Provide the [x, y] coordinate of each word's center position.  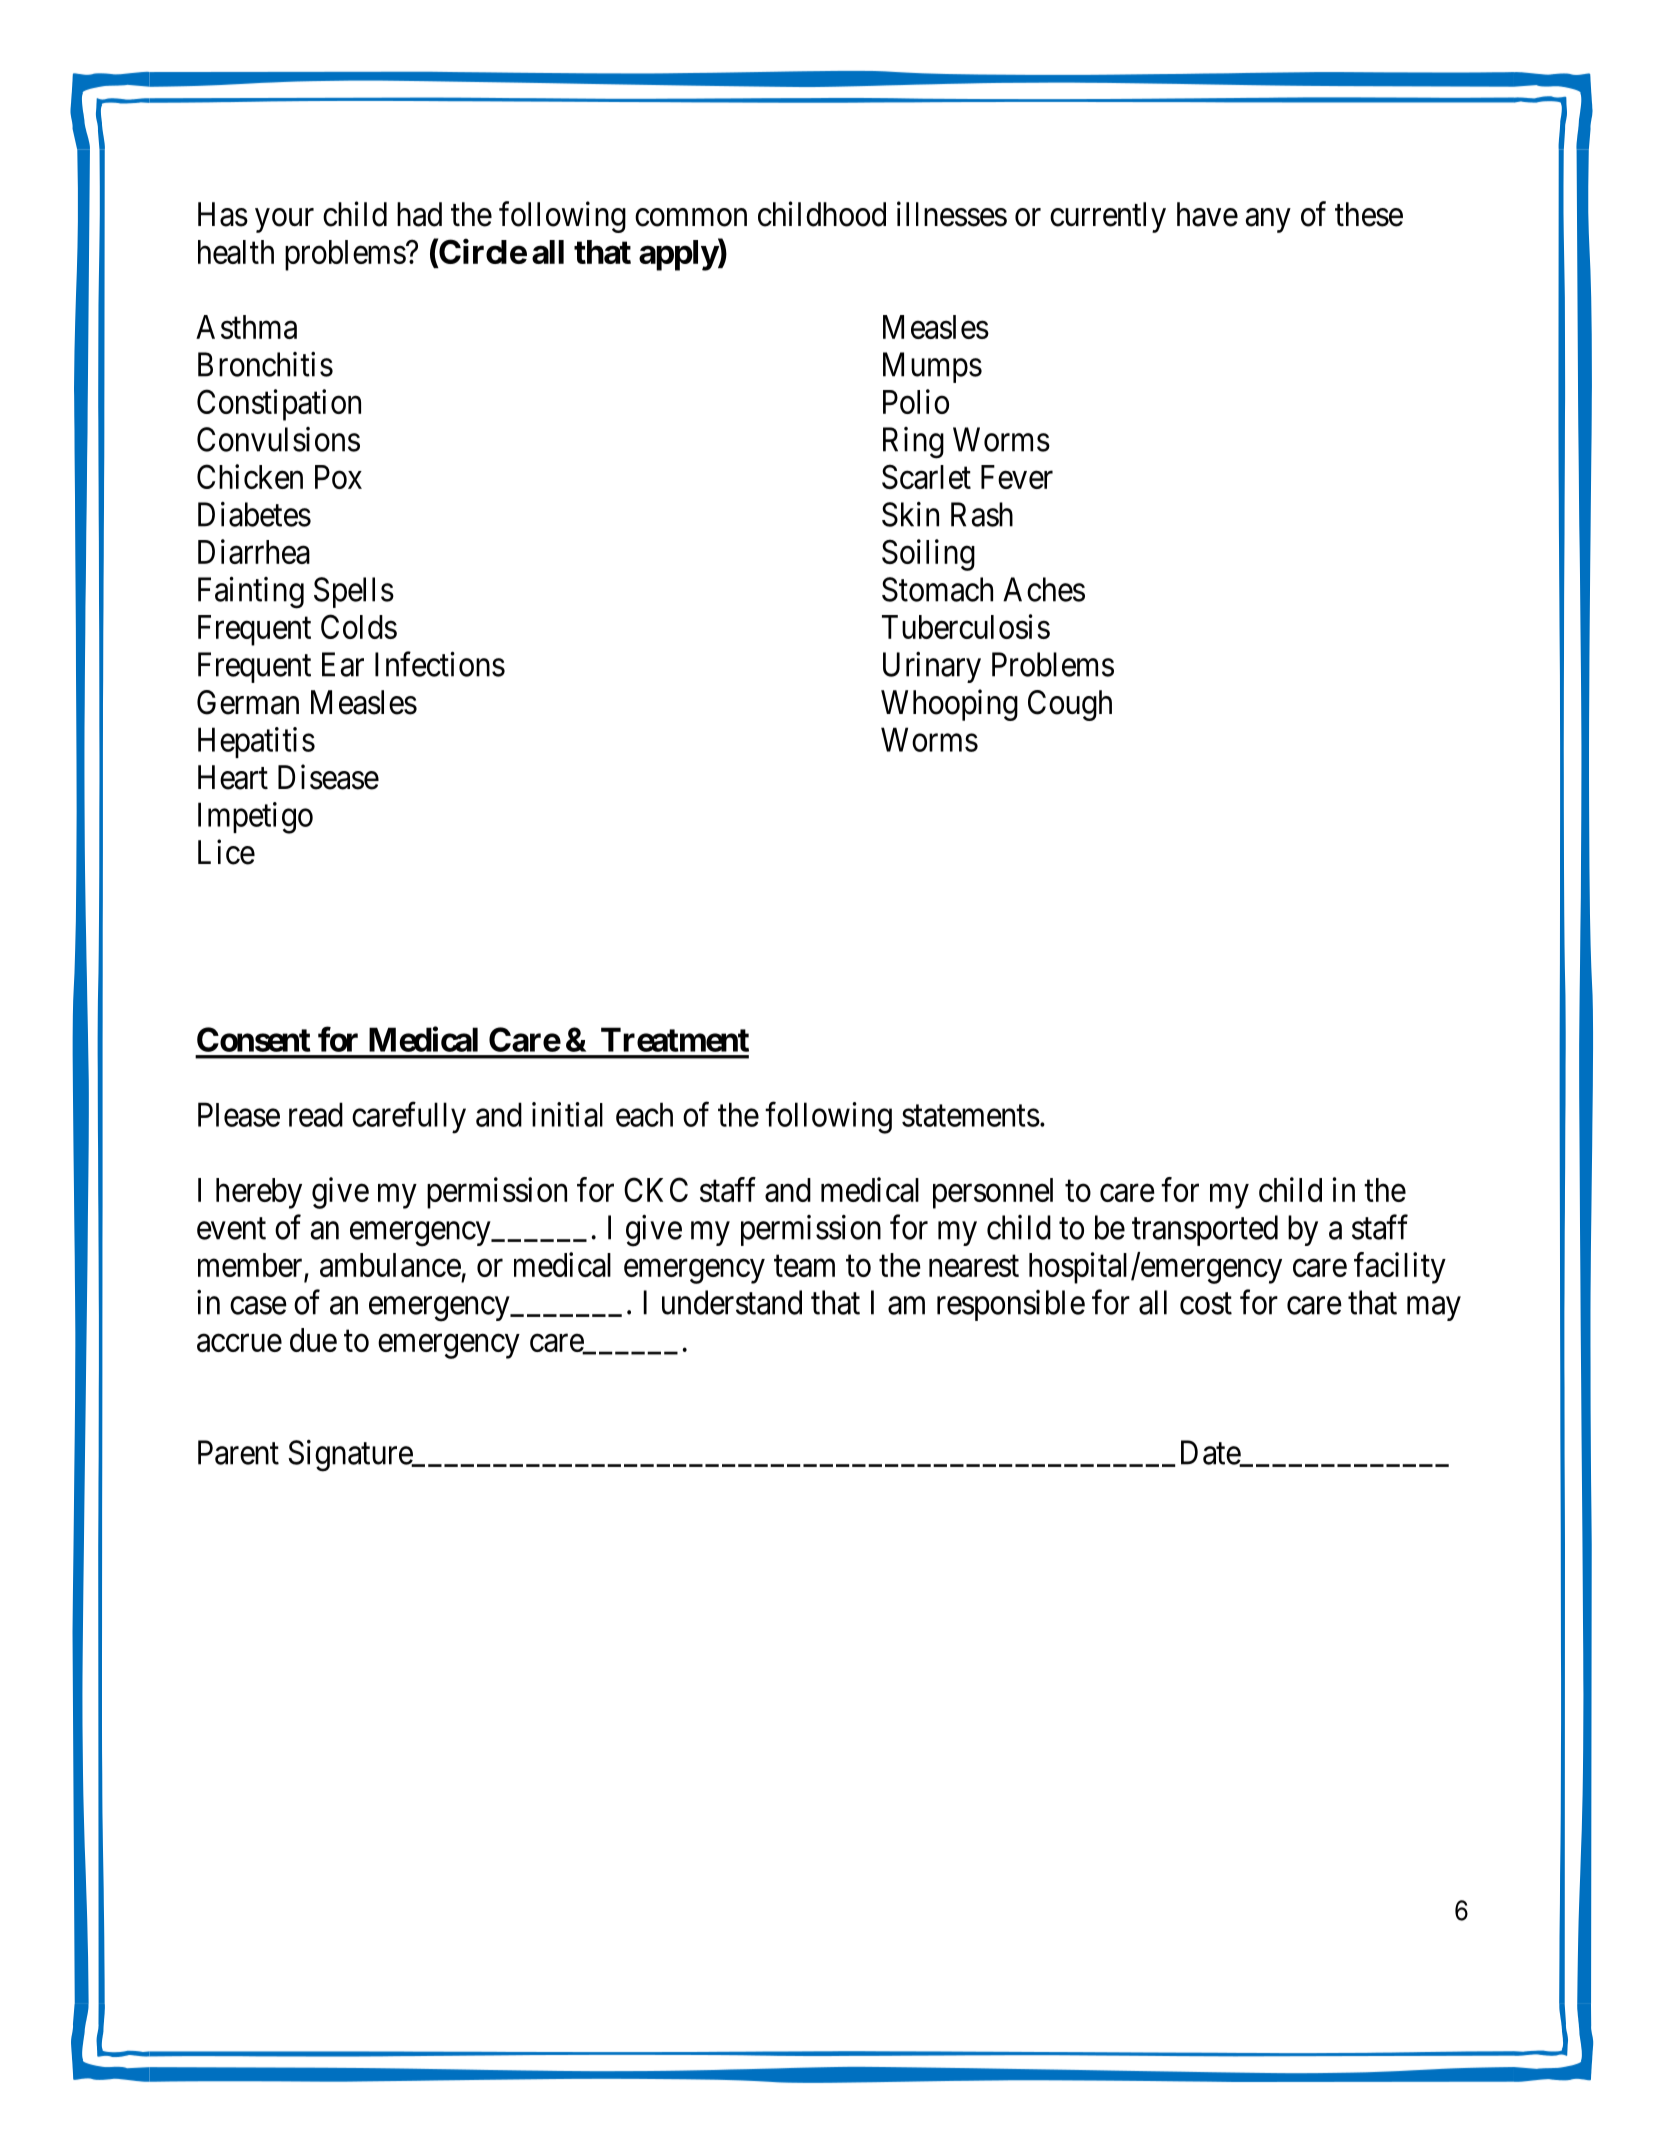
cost [1206, 1304]
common [691, 218]
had [419, 214]
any [1268, 221]
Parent [238, 1452]
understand [732, 1302]
